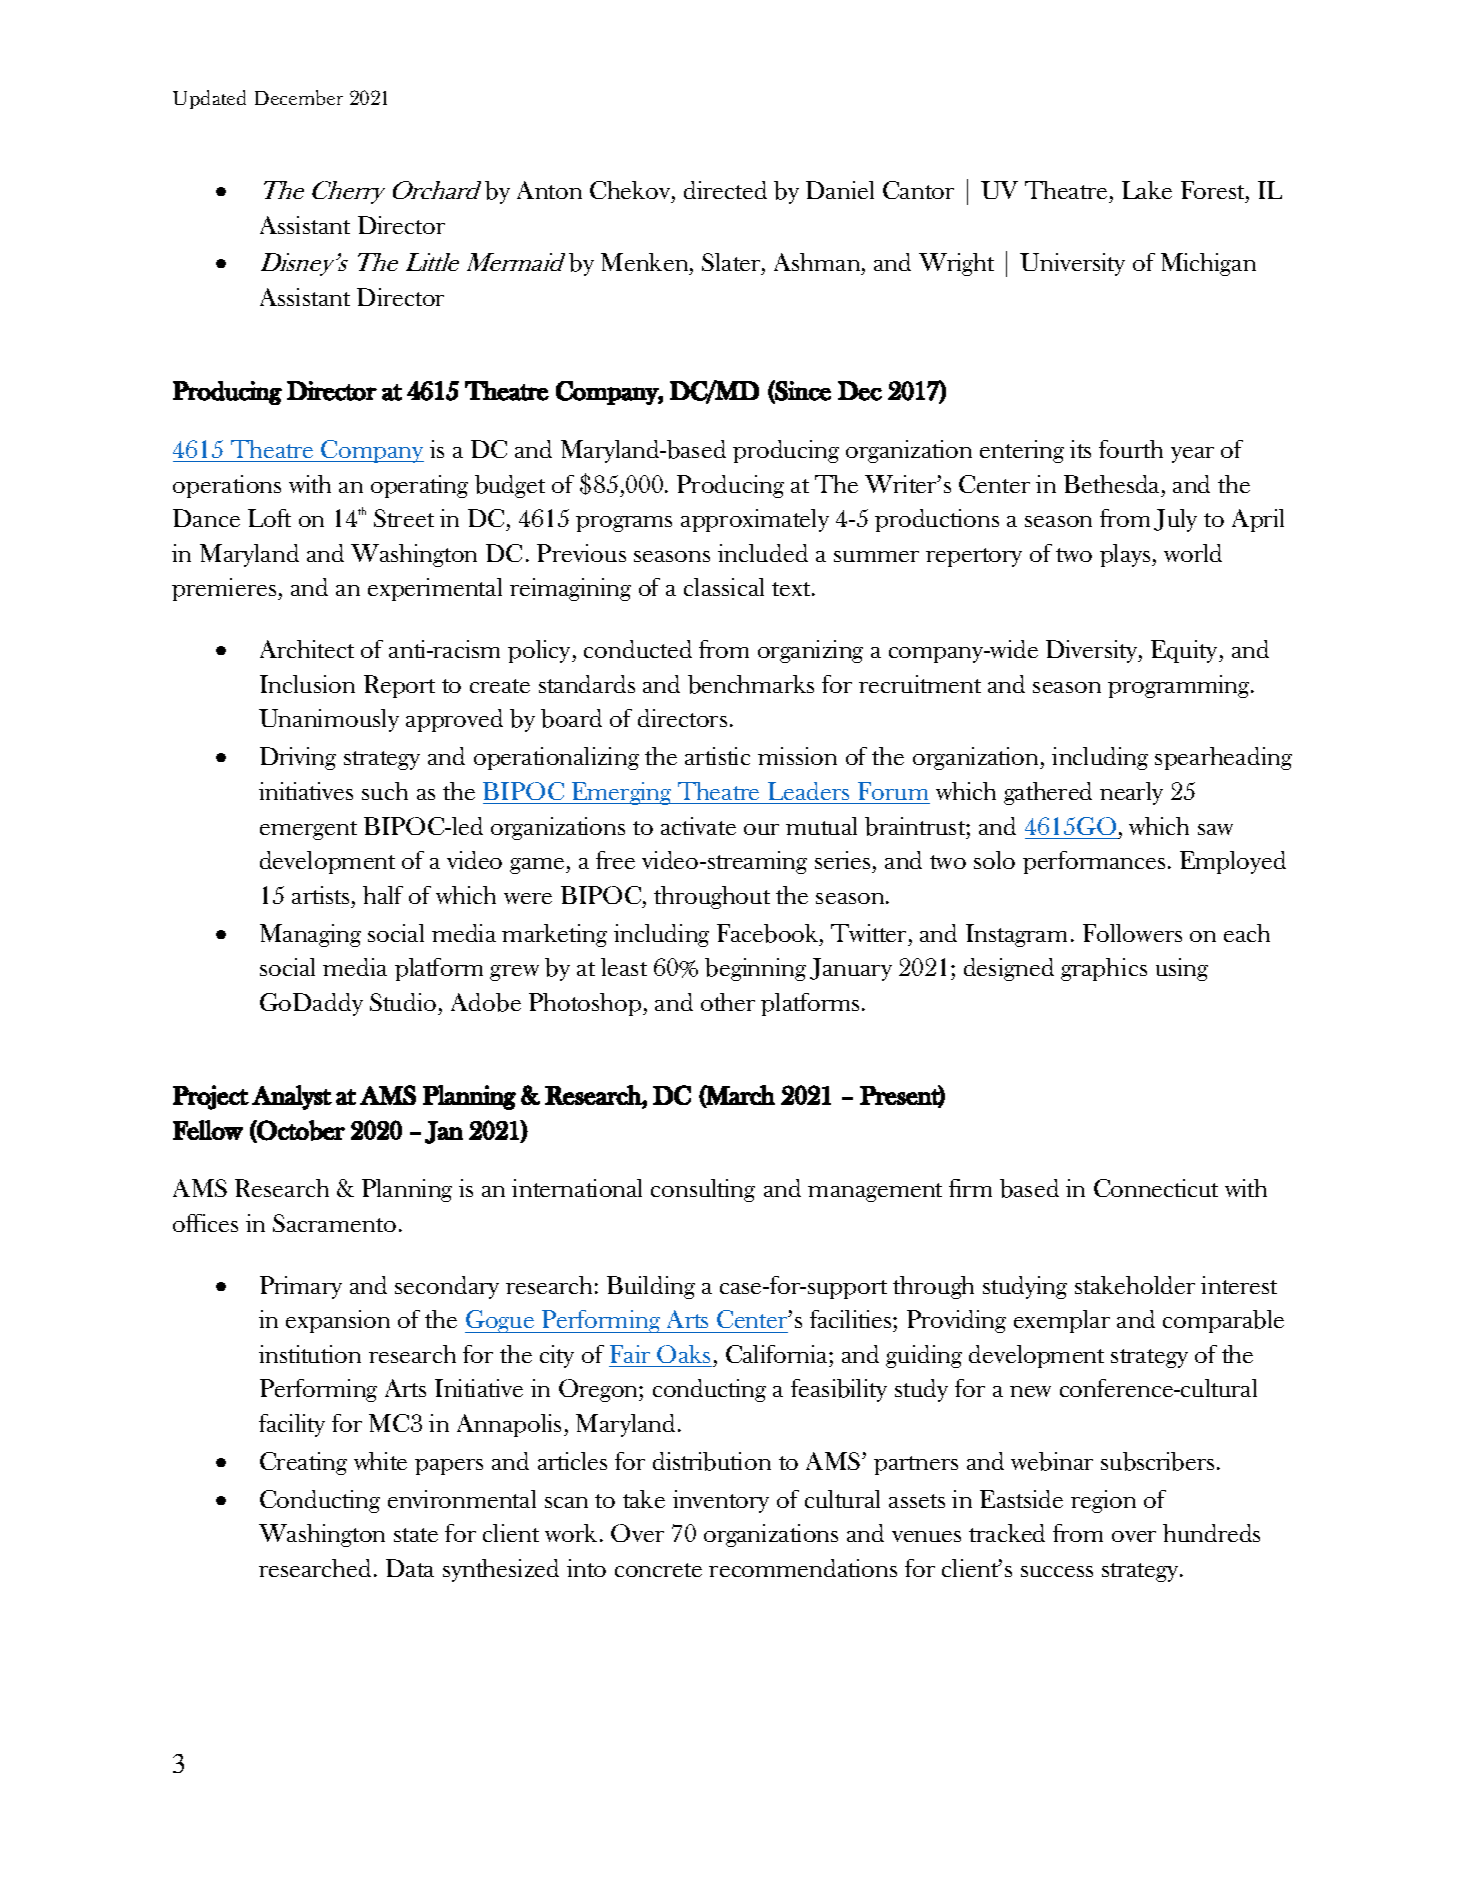 The image size is (1468, 1899). What do you see at coordinates (725, 190) in the image?
I see `directed` at bounding box center [725, 190].
